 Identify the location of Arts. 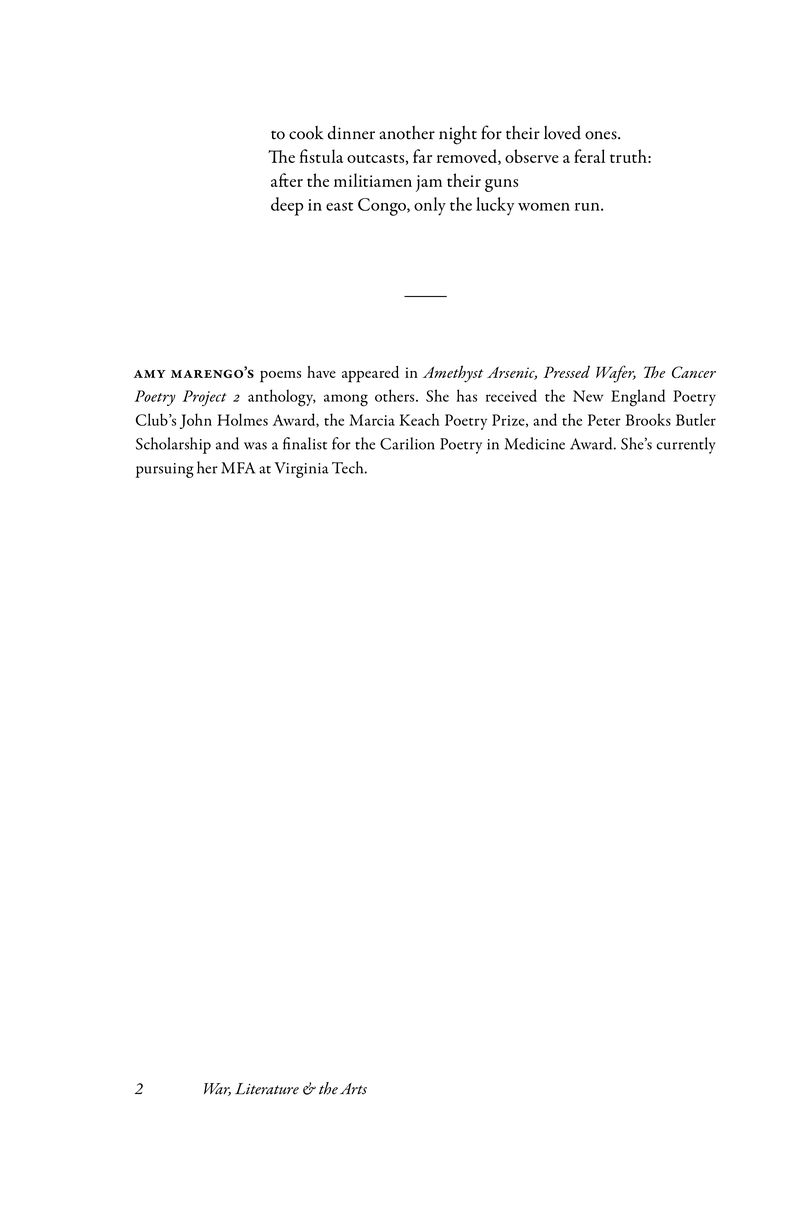
(353, 1089).
